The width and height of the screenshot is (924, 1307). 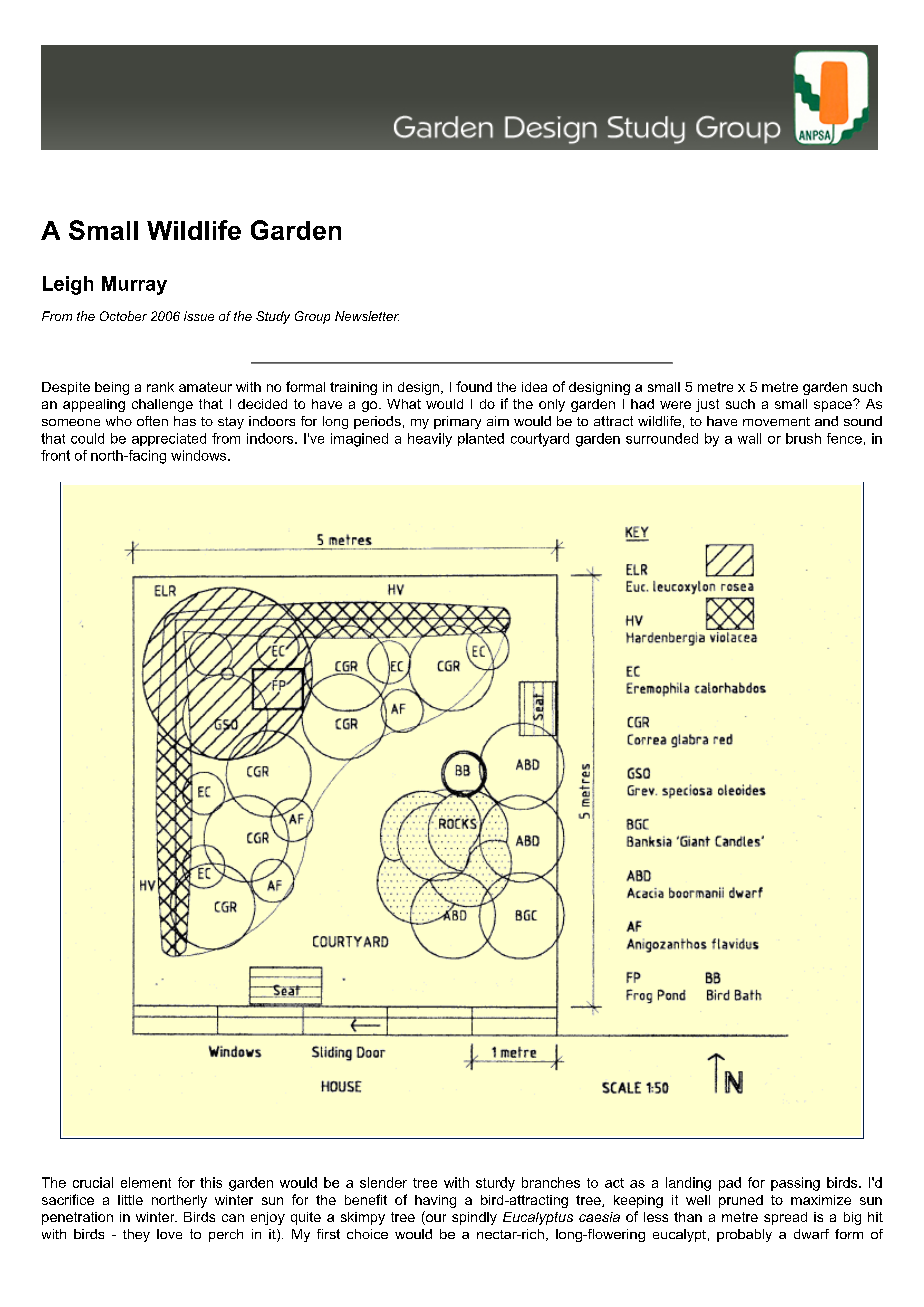 What do you see at coordinates (367, 316) in the screenshot?
I see `Newsletter` at bounding box center [367, 316].
